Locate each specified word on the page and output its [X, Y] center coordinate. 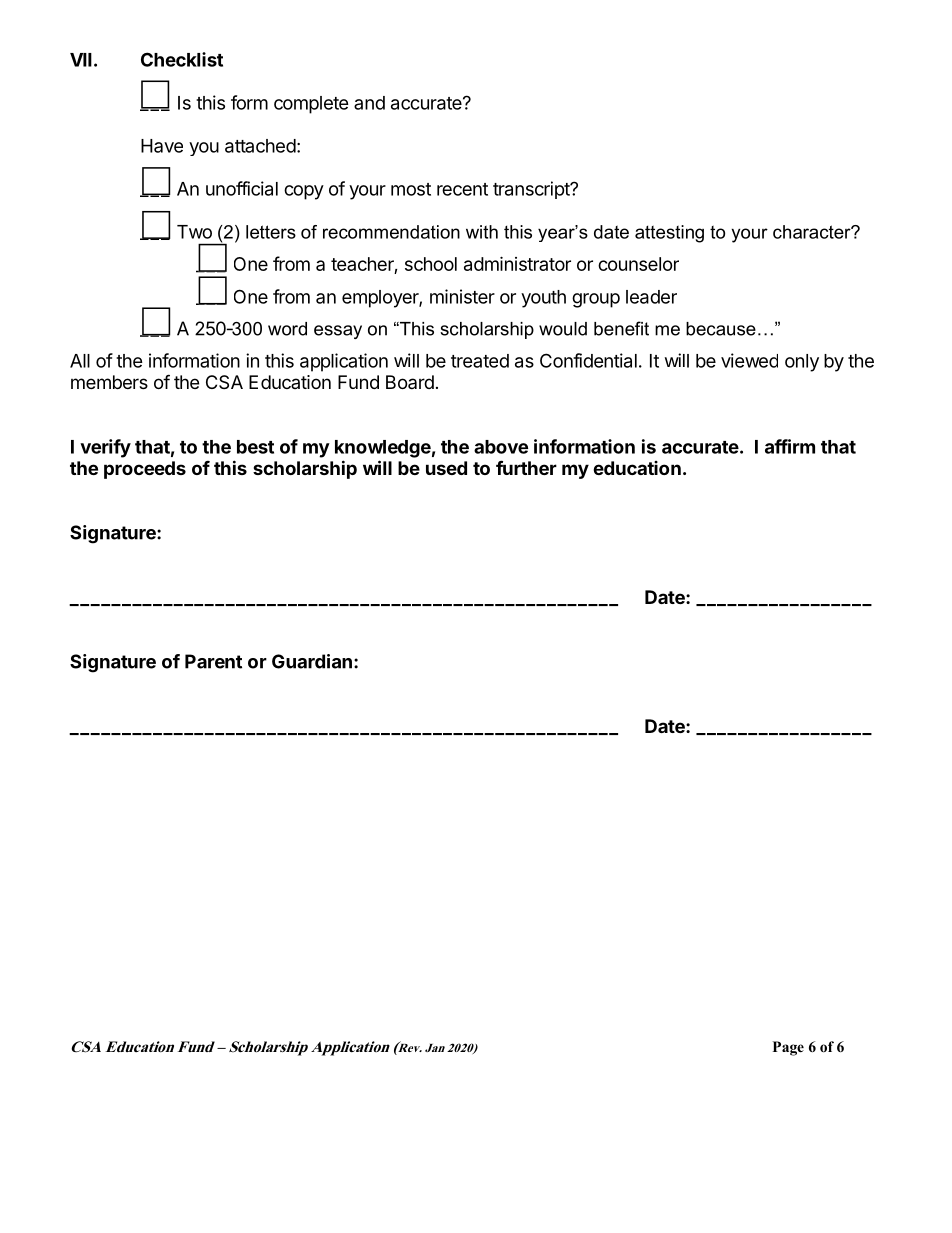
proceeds [145, 470]
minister [462, 296]
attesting [669, 234]
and [369, 103]
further [526, 467]
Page [788, 1048]
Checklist [182, 59]
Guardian [312, 661]
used [446, 468]
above [501, 447]
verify [105, 448]
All [80, 361]
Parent [213, 661]
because [721, 329]
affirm [790, 446]
